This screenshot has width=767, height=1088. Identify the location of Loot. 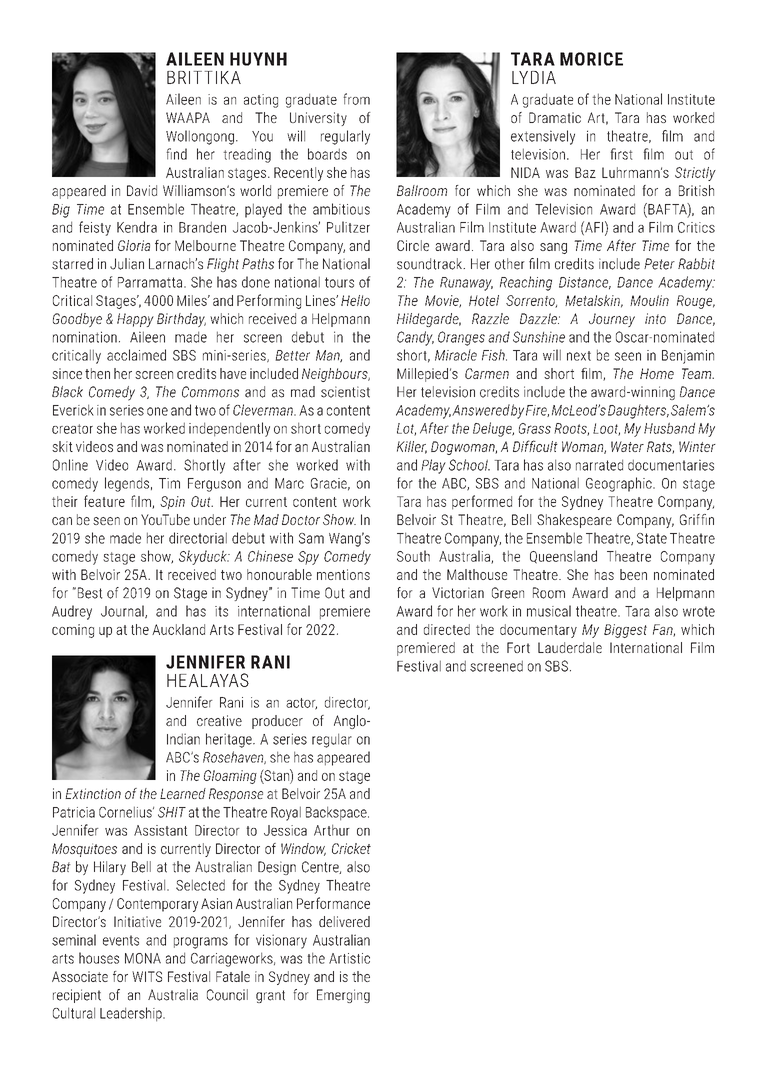
(606, 429).
